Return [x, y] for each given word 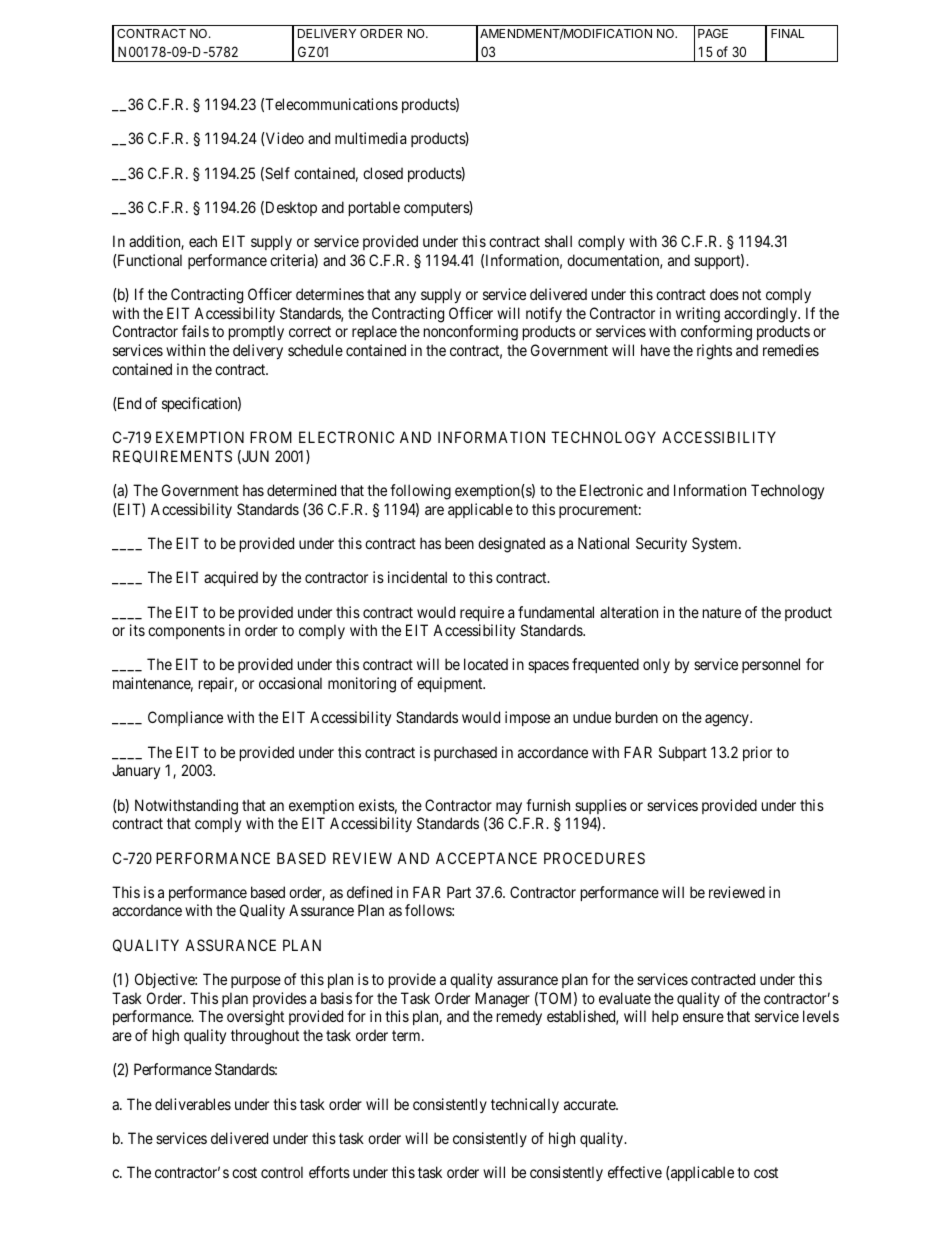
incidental [417, 577]
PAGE [713, 33]
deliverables [193, 1104]
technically [525, 1105]
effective [635, 1172]
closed [383, 173]
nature [722, 612]
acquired [231, 578]
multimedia [370, 138]
